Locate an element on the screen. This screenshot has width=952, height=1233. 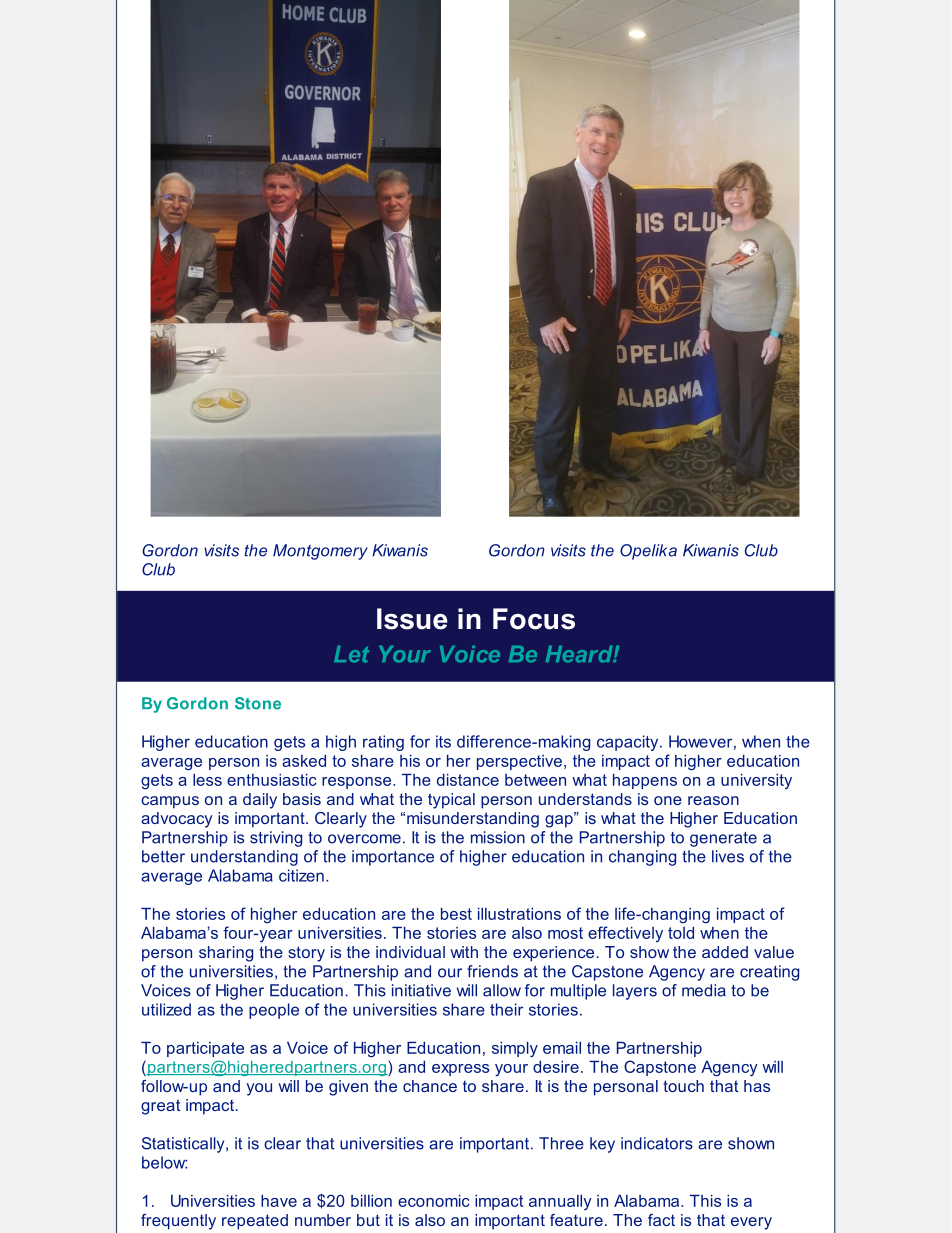
repeated is located at coordinates (255, 1222).
